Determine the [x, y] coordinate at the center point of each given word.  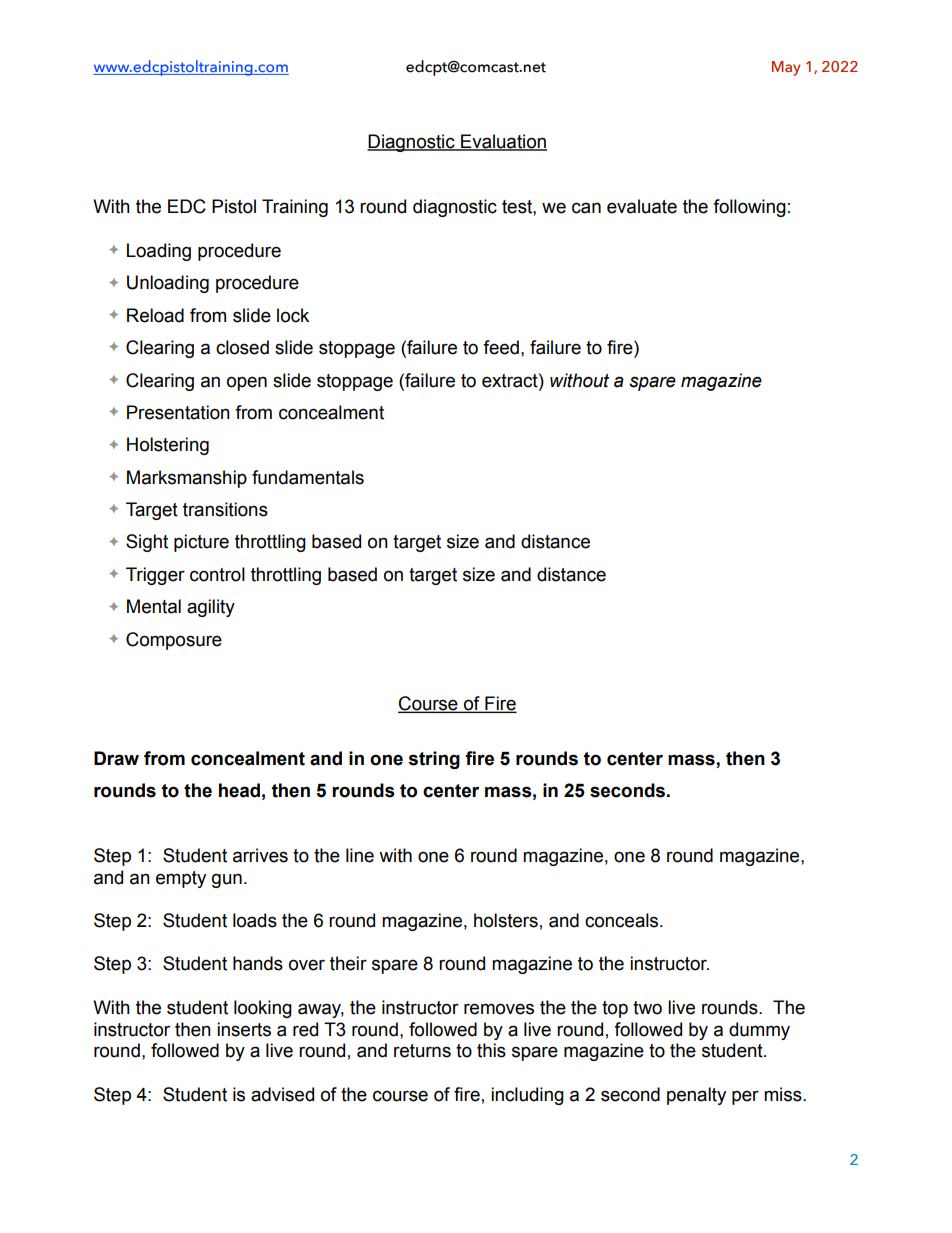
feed [501, 347]
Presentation [178, 412]
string [434, 760]
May [786, 68]
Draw [116, 758]
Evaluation [503, 142]
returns [422, 1051]
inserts [244, 1029]
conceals [623, 920]
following [749, 208]
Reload [155, 315]
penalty [696, 1096]
